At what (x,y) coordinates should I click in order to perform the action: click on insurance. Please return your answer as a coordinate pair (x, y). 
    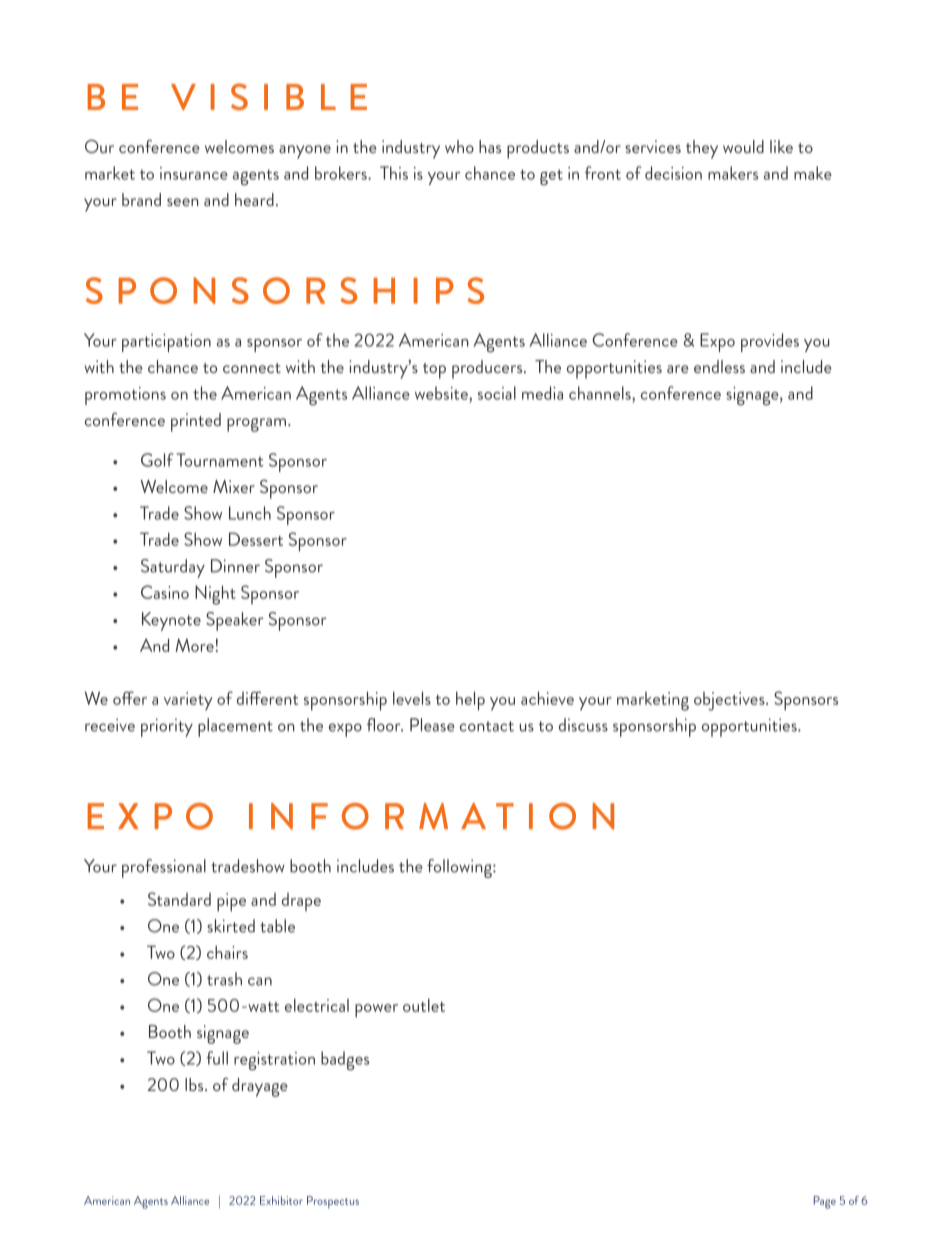
    Looking at the image, I should click on (194, 173).
